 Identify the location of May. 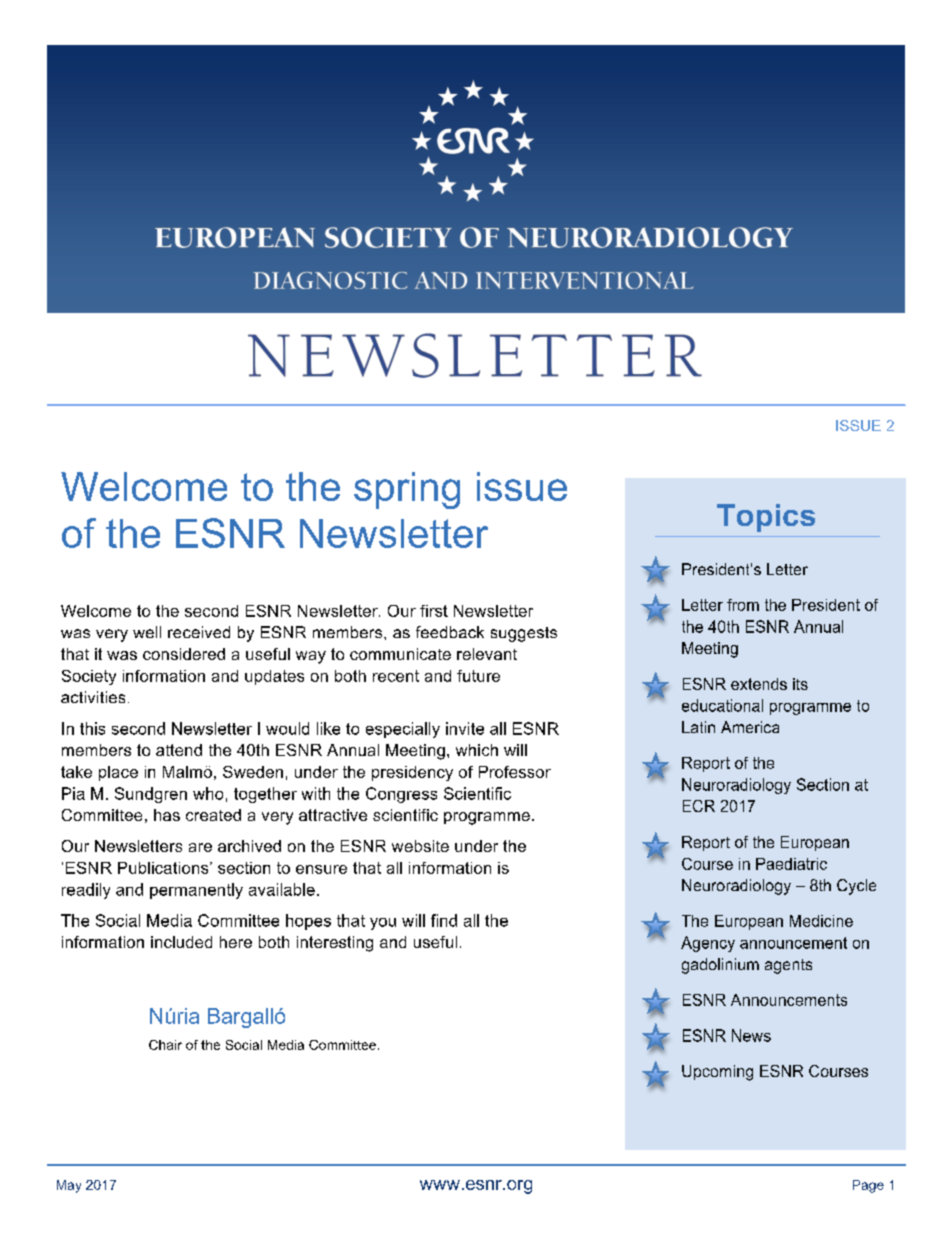
(69, 1186).
